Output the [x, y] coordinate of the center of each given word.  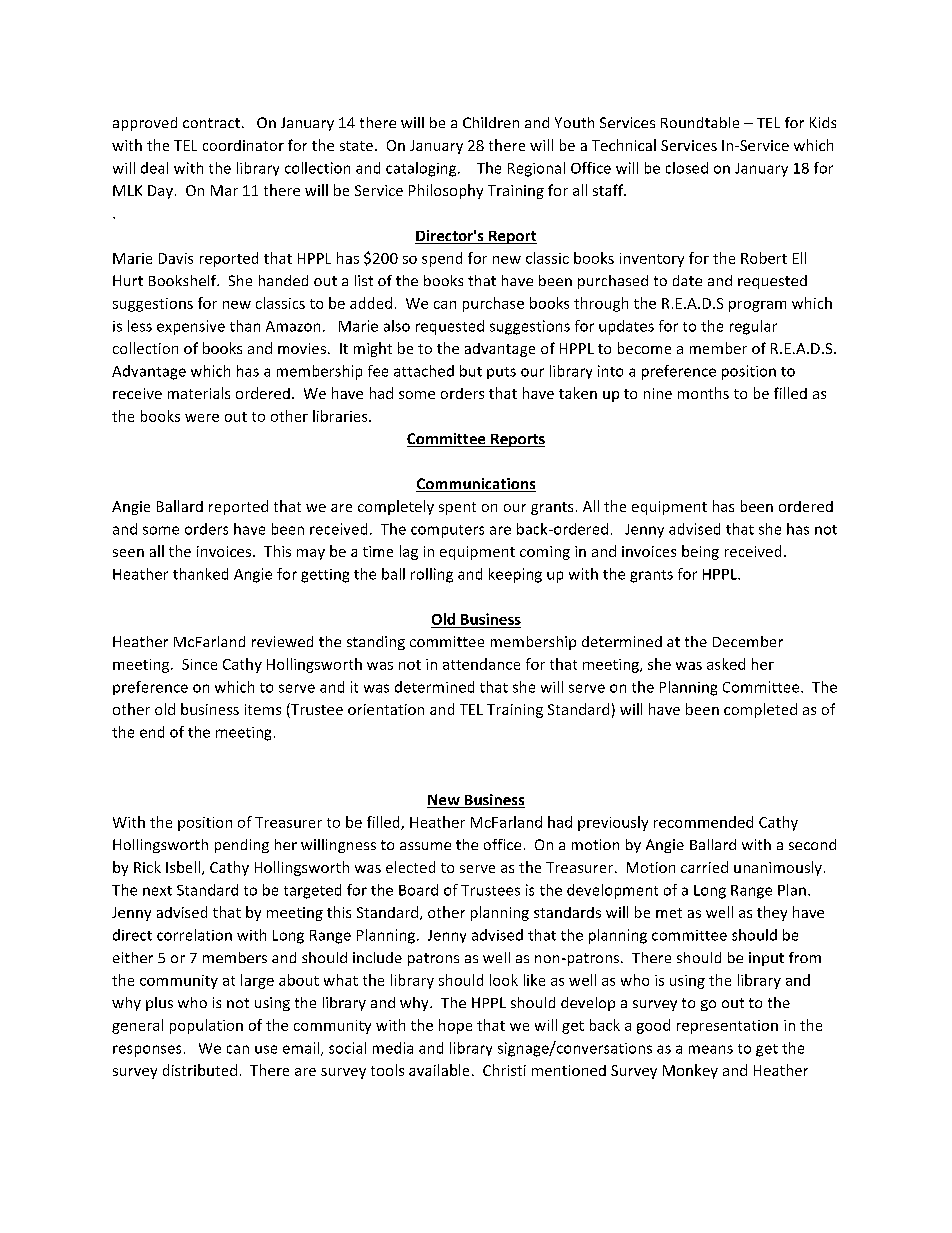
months [703, 393]
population [206, 1026]
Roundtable [700, 122]
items [263, 709]
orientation [386, 709]
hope [455, 1026]
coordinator [243, 145]
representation [727, 1027]
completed [760, 710]
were [202, 418]
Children [491, 122]
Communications [476, 485]
